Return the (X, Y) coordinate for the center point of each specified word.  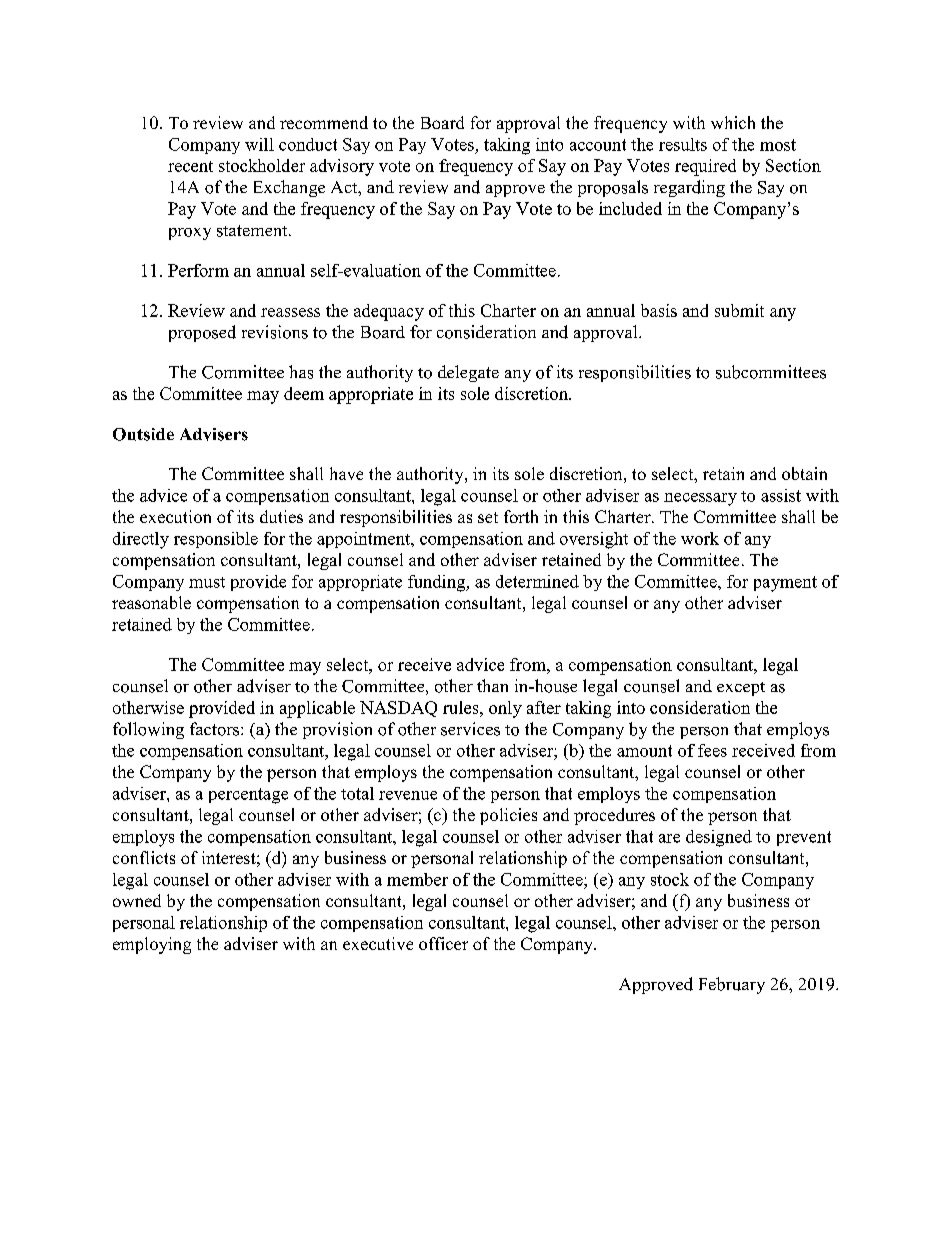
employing (152, 945)
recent (190, 166)
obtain (804, 473)
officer (443, 943)
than (492, 685)
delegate (468, 373)
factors (216, 729)
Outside (143, 434)
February (732, 985)
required (705, 167)
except (741, 689)
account (598, 145)
